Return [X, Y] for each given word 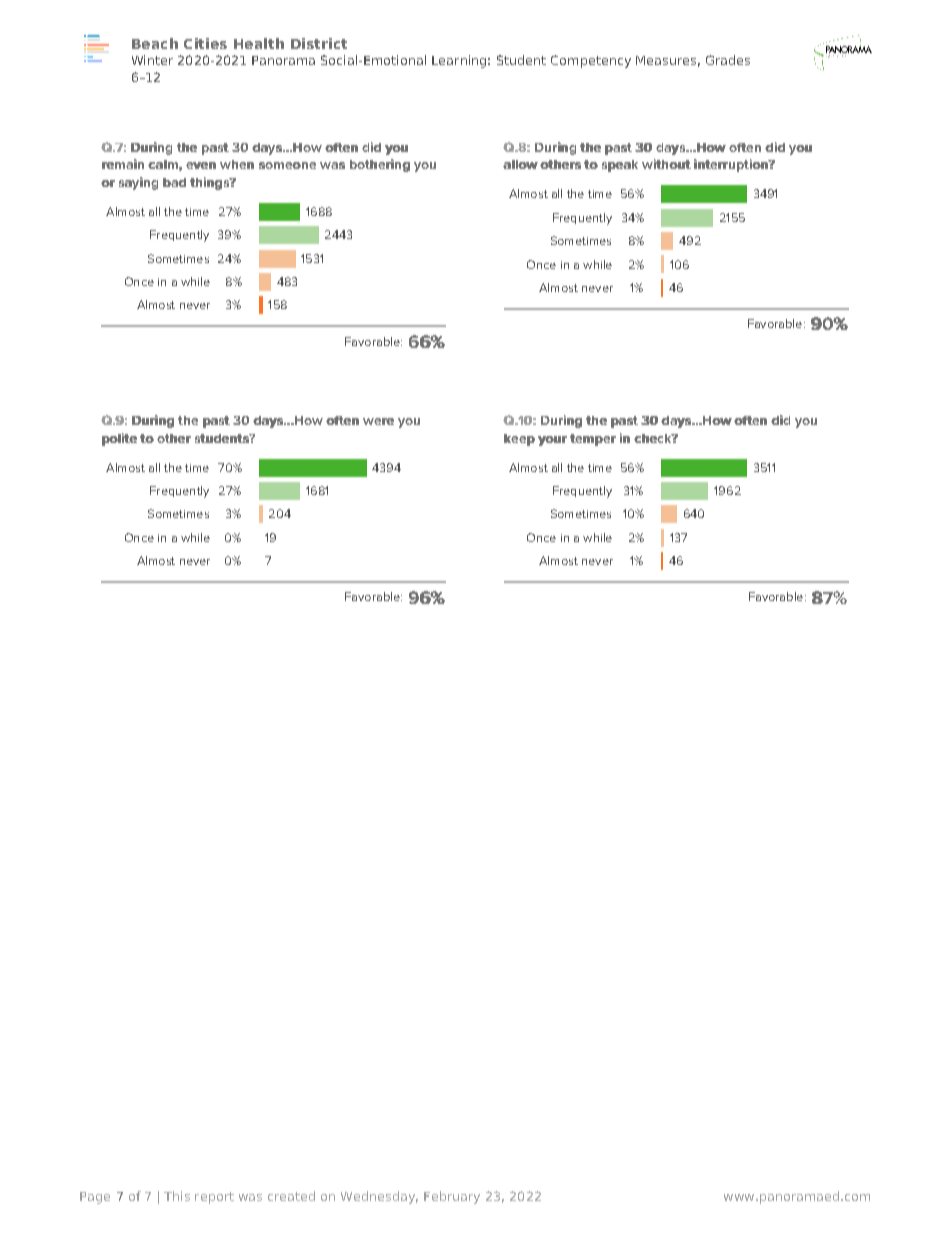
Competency [591, 61]
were [378, 421]
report [214, 1198]
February [452, 1197]
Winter [152, 60]
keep [519, 440]
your [552, 441]
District [319, 43]
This [177, 1196]
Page [95, 1198]
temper [593, 440]
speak [620, 166]
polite [119, 439]
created [291, 1196]
